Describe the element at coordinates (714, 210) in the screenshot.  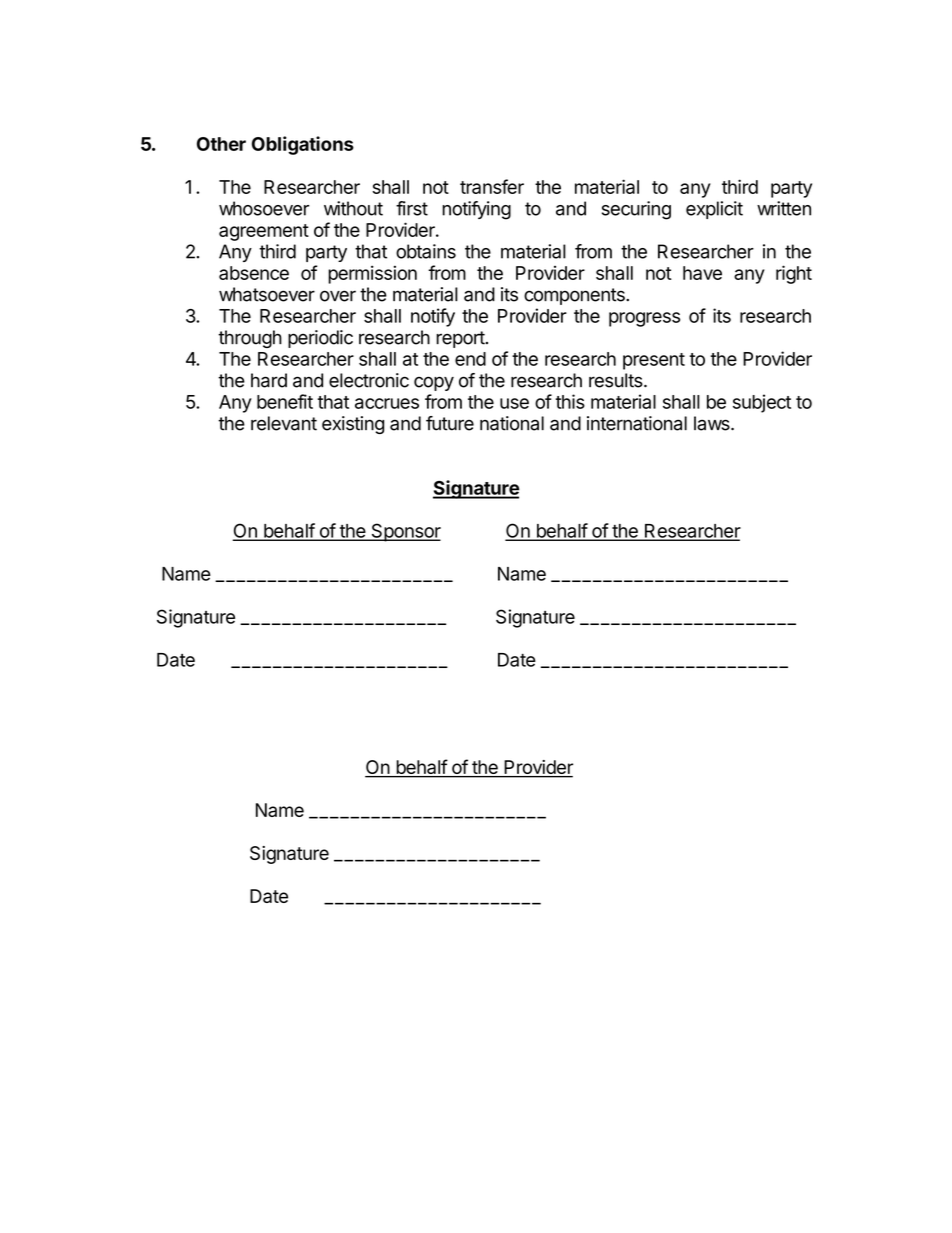
I see `explicit` at that location.
